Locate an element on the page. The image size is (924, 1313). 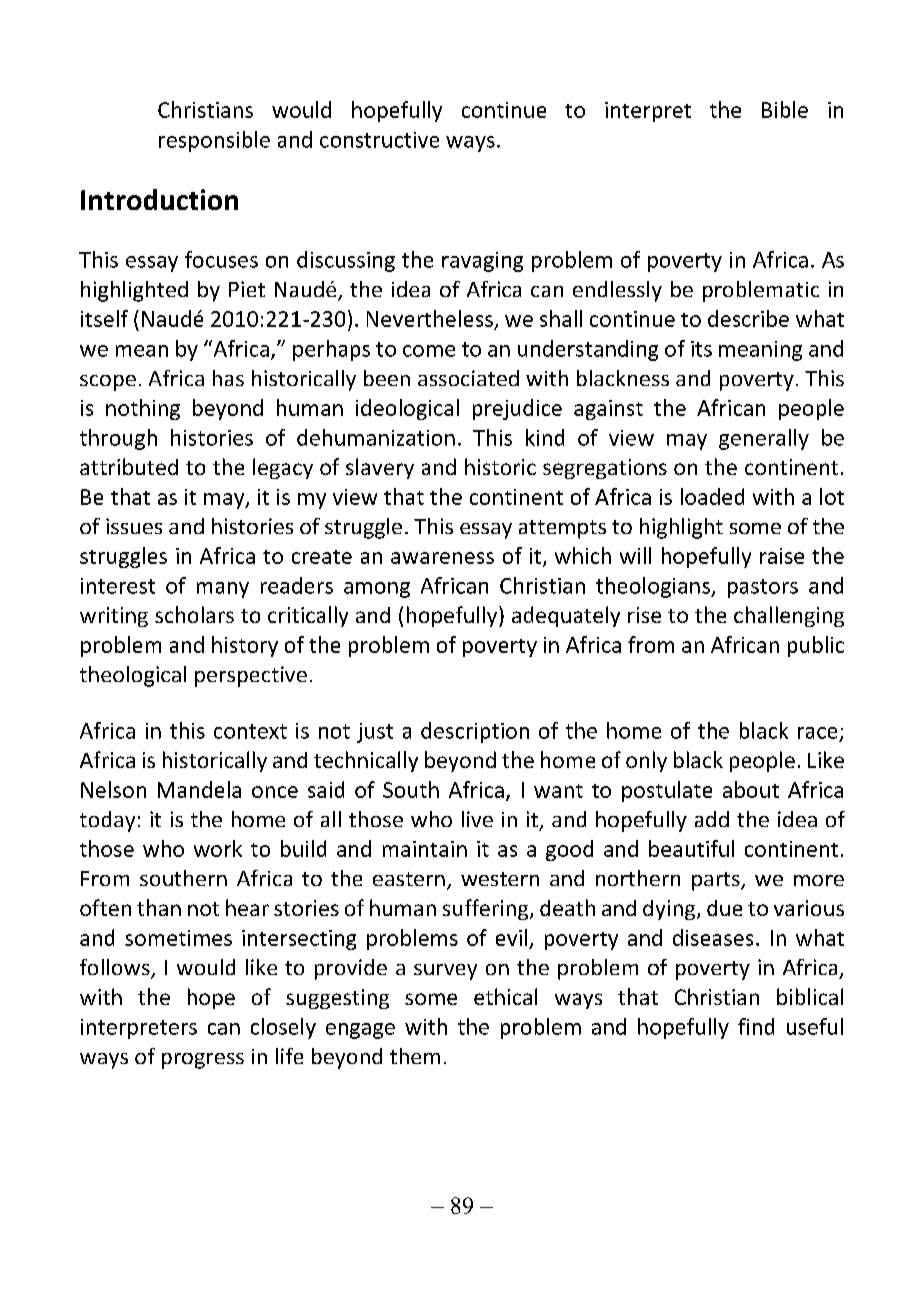
find is located at coordinates (756, 1026).
